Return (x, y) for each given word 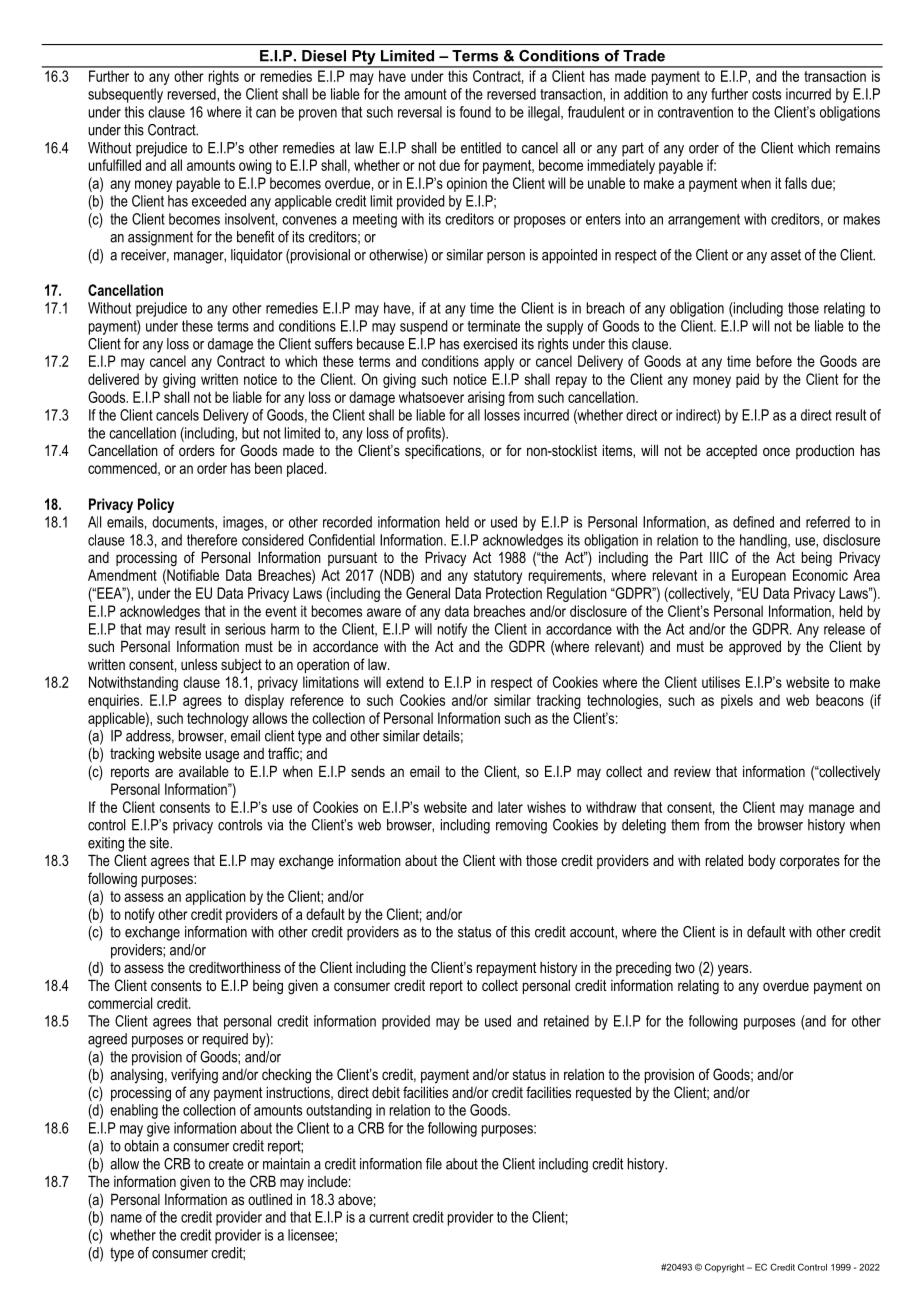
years (734, 970)
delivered (113, 379)
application (215, 897)
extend (405, 682)
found (475, 112)
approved (755, 647)
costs (766, 94)
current (389, 1217)
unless (199, 664)
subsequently (125, 95)
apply (499, 362)
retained (566, 1021)
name (126, 1218)
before (774, 361)
